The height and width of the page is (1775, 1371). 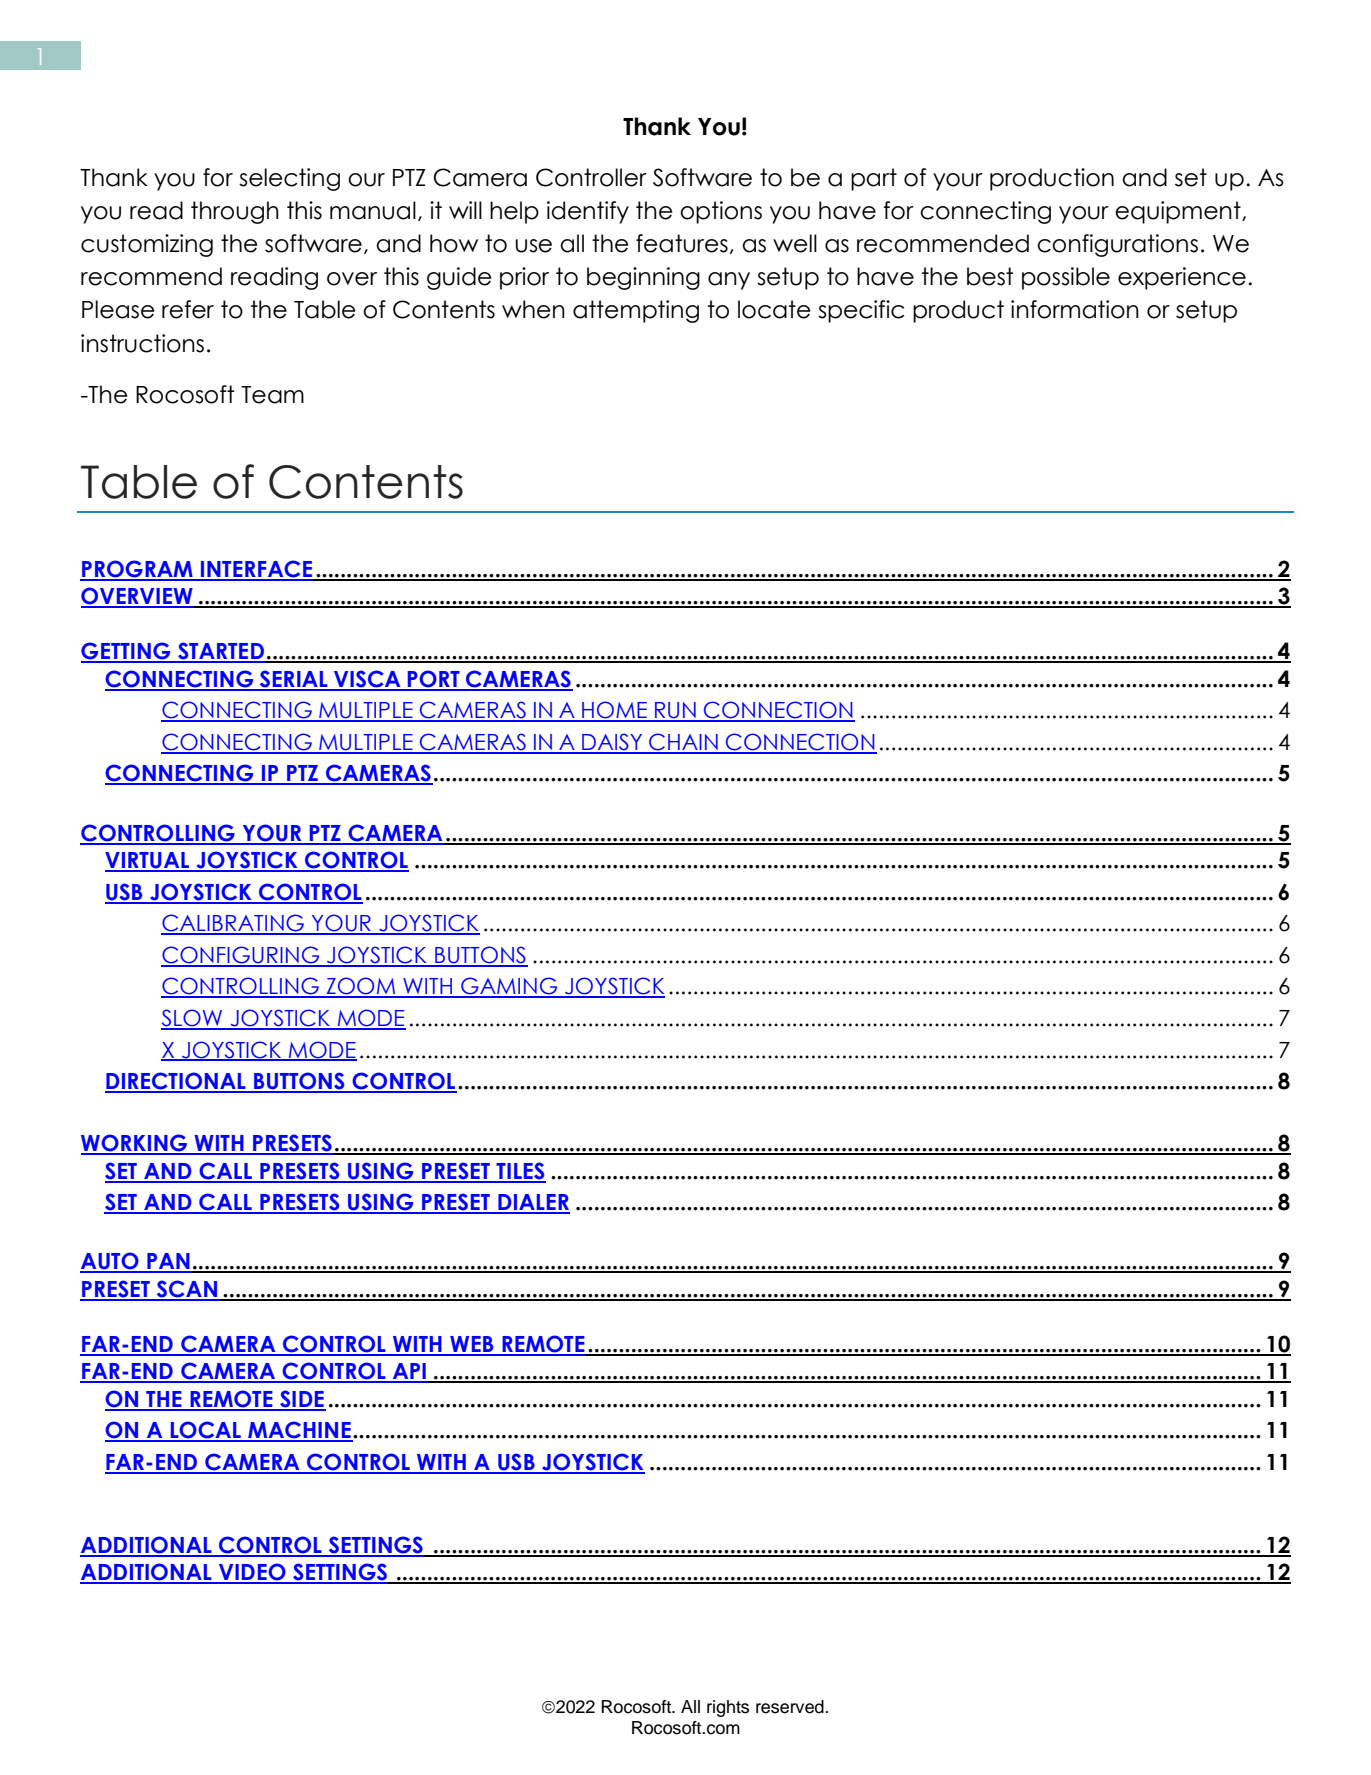 What do you see at coordinates (683, 743) in the page?
I see `CHAIN` at bounding box center [683, 743].
